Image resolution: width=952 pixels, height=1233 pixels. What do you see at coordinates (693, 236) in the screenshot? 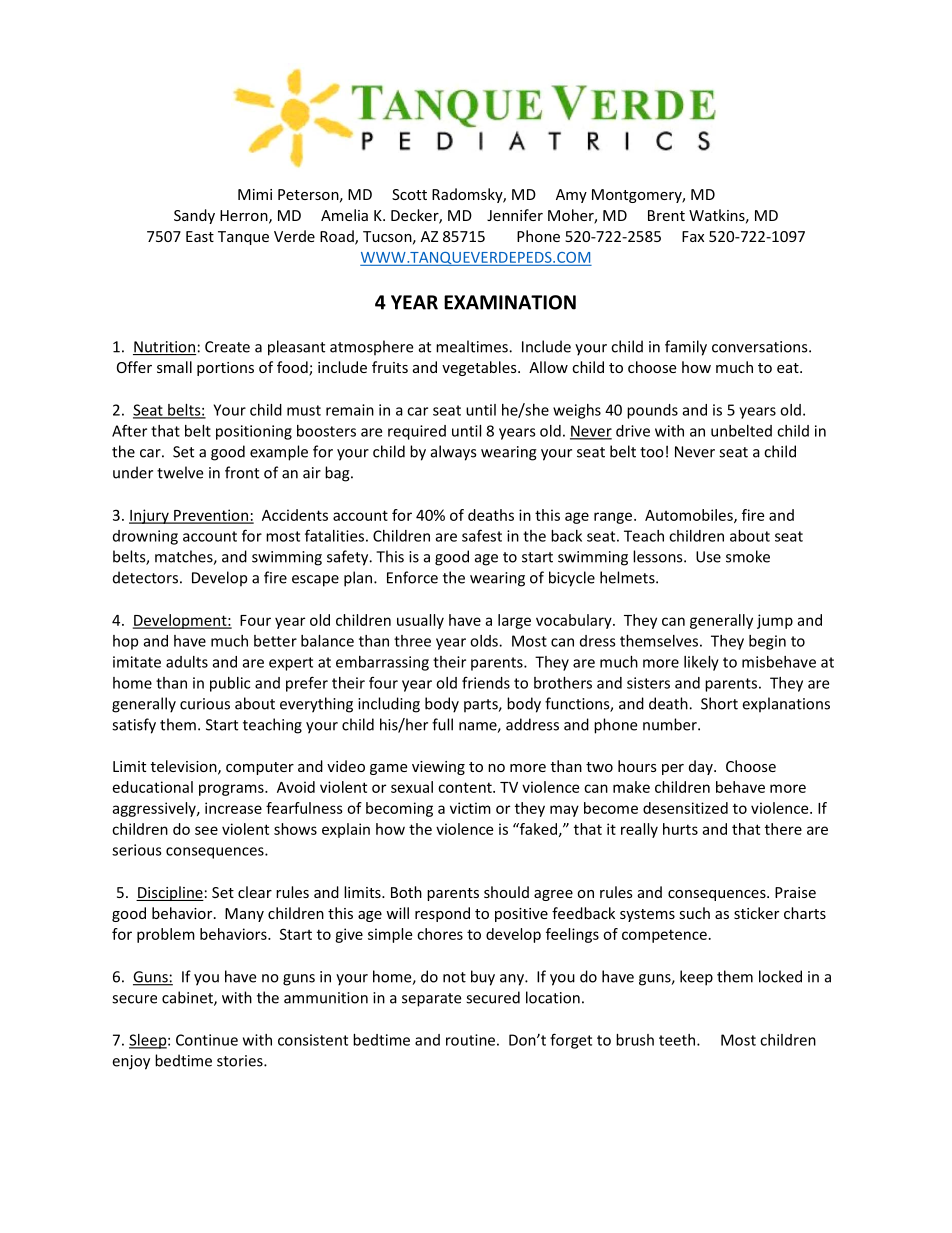
I see `Fax` at bounding box center [693, 236].
